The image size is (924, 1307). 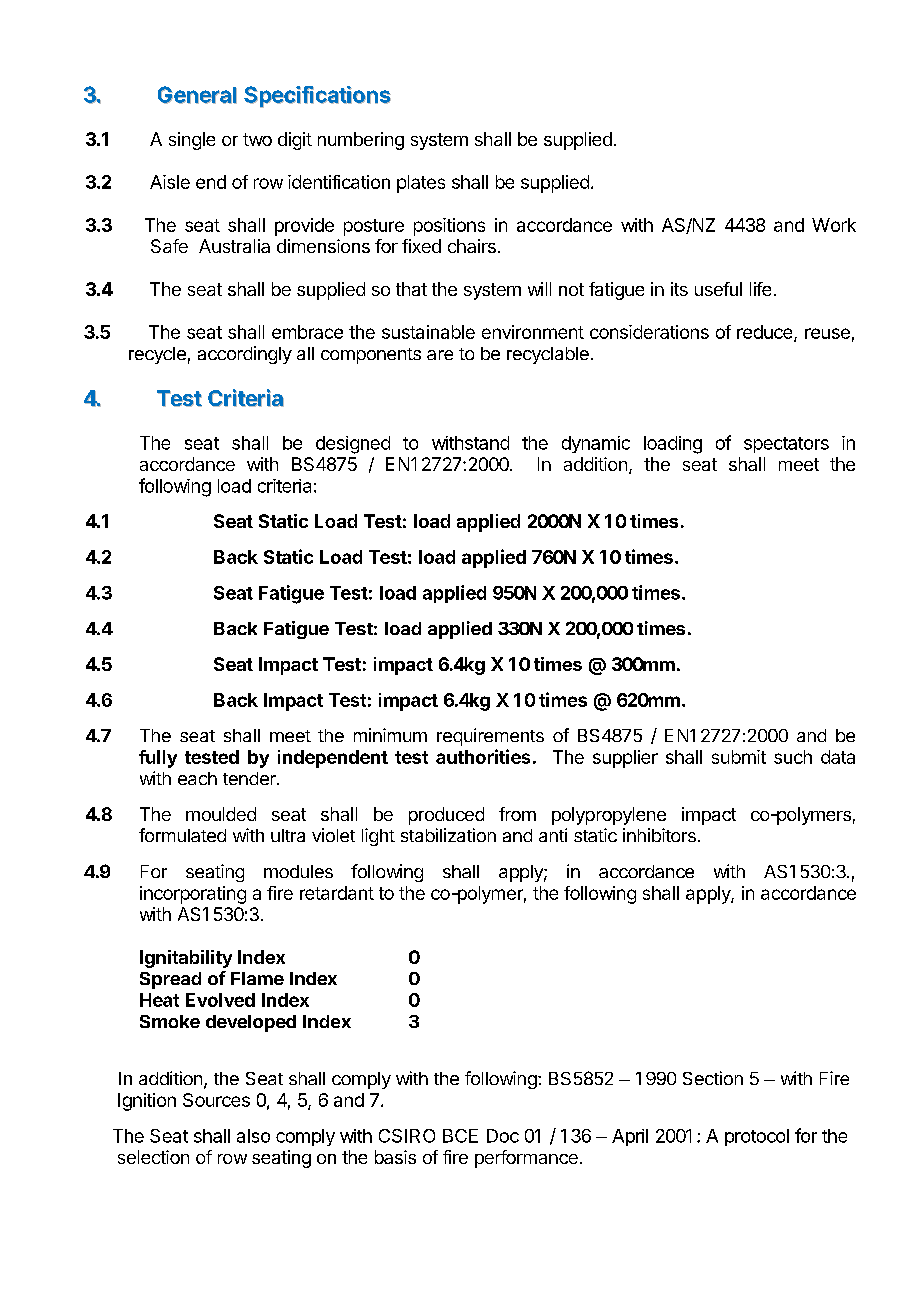 I want to click on spectators, so click(x=786, y=445).
